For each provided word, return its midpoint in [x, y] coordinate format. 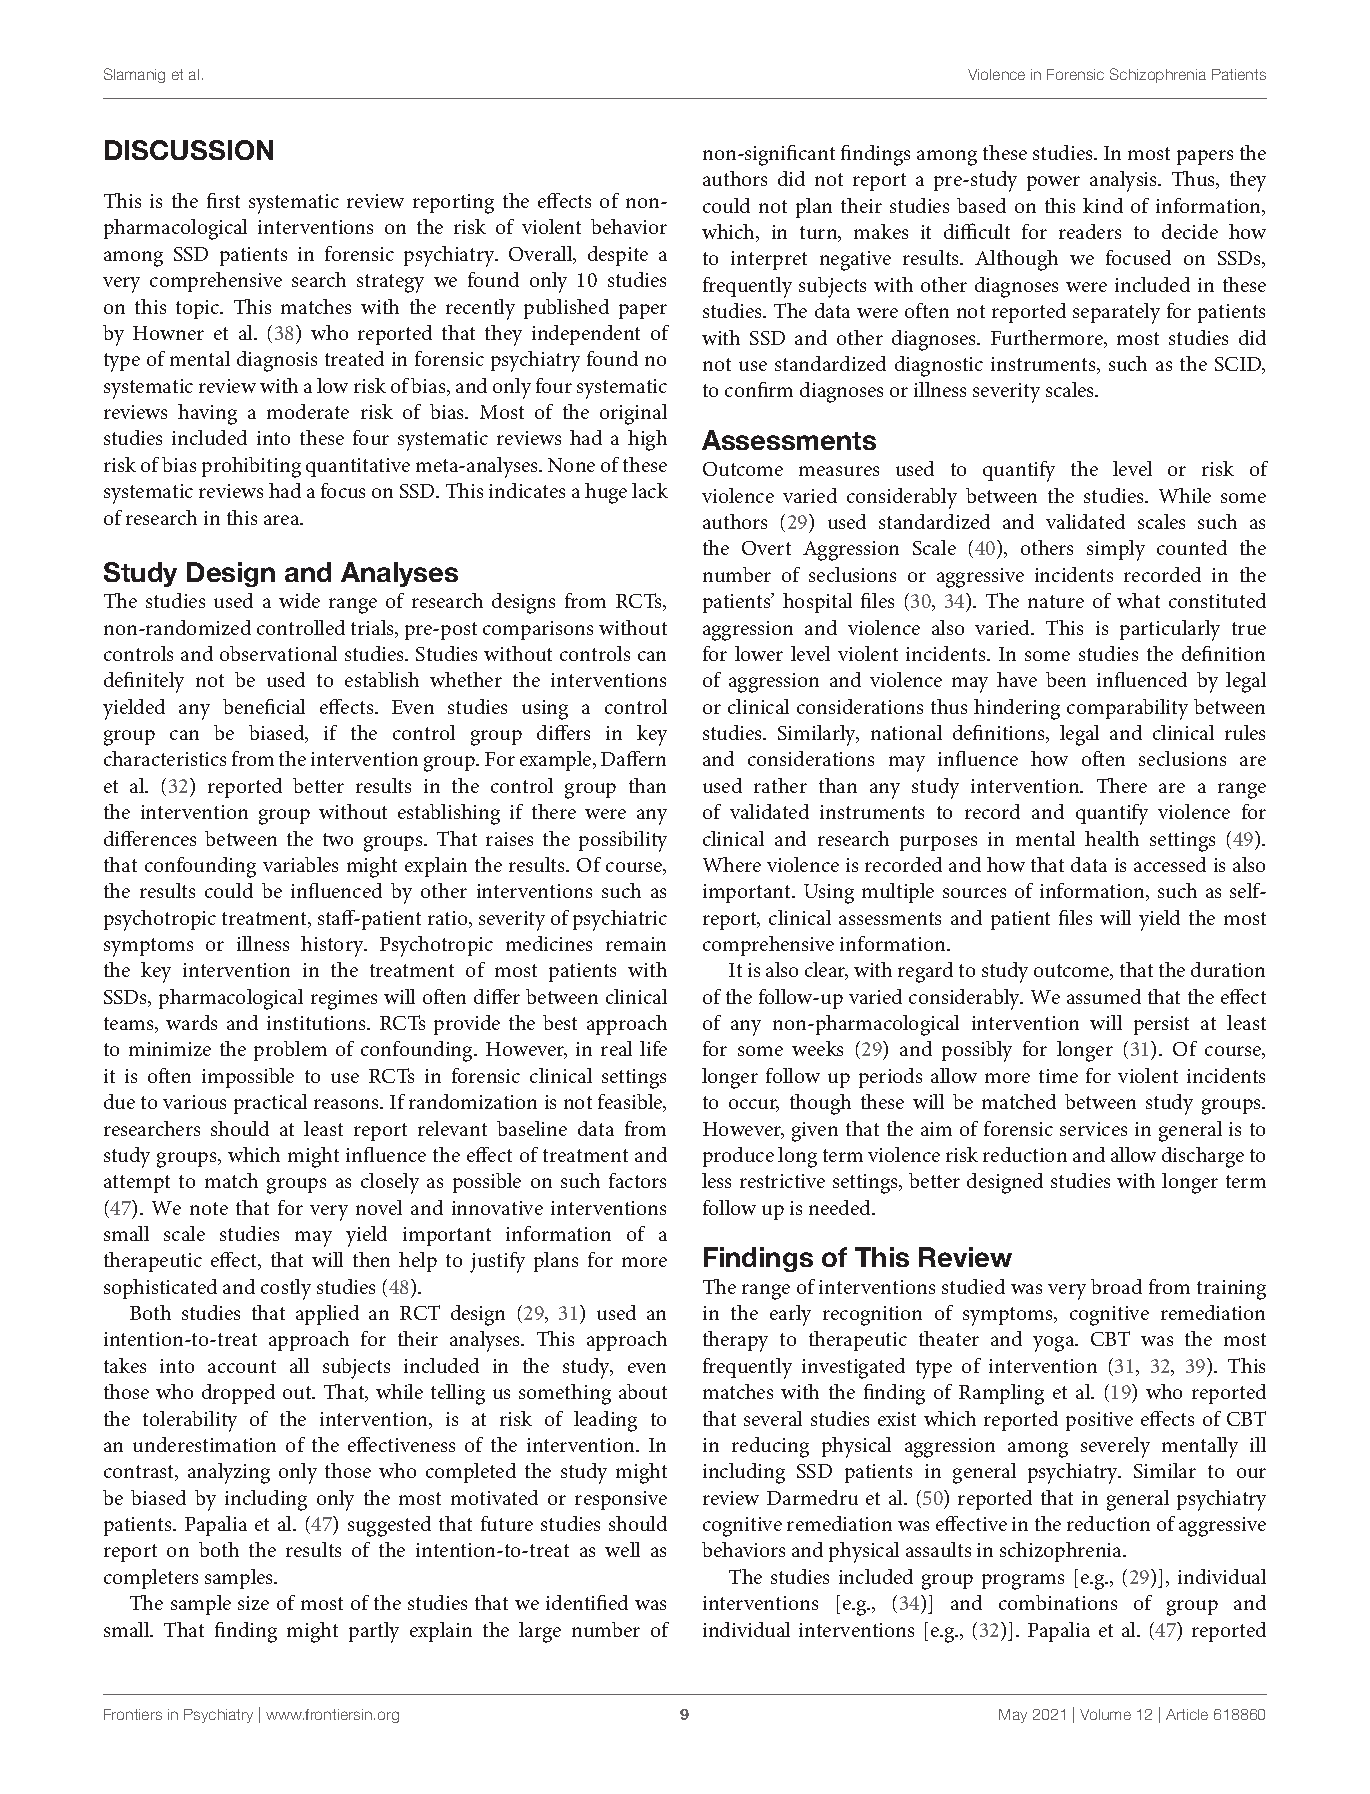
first [223, 200]
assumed [1104, 996]
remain [636, 944]
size [253, 1603]
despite [618, 256]
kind [1103, 205]
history [333, 946]
